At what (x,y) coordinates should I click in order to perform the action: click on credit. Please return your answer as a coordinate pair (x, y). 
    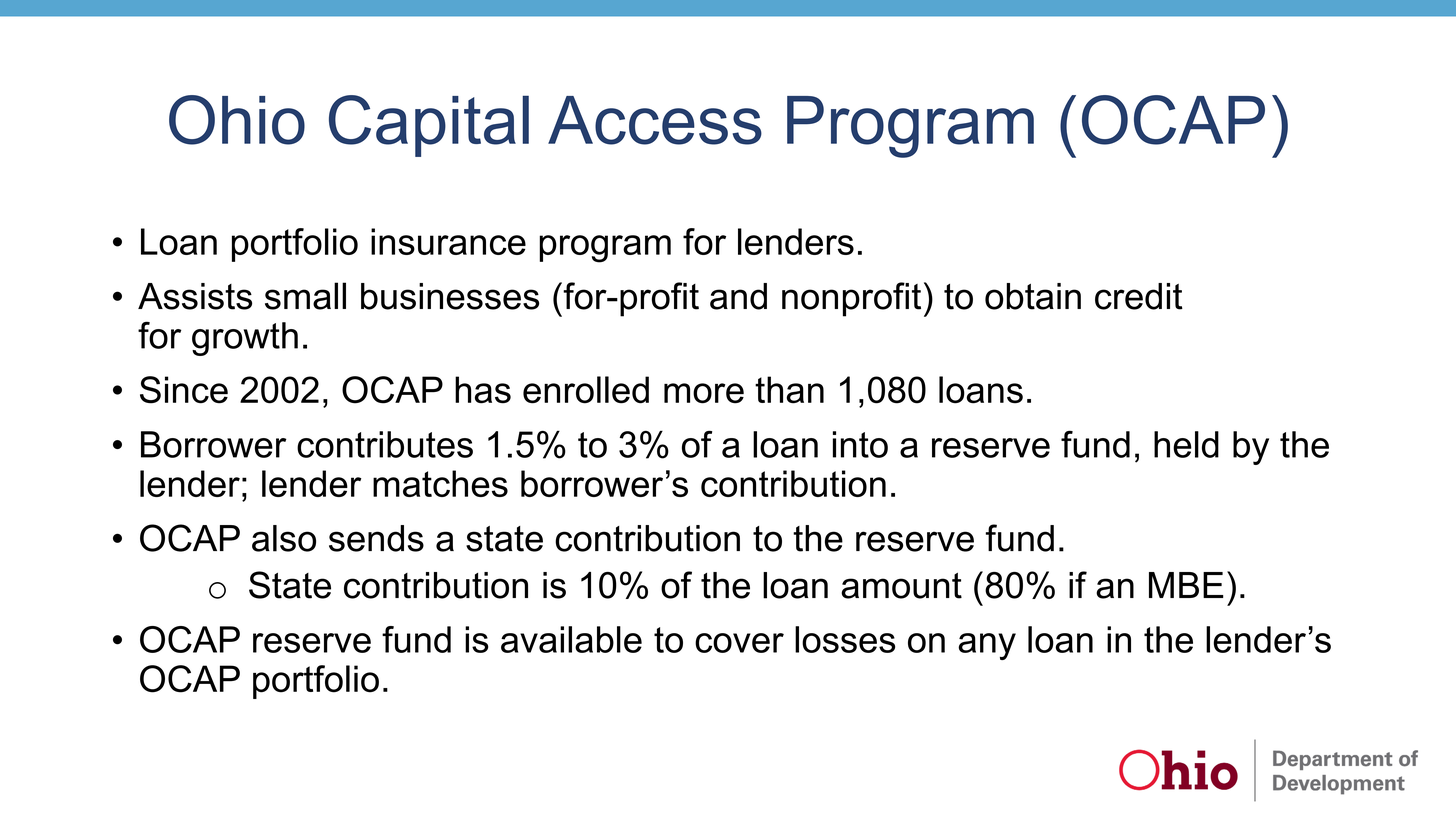
    Looking at the image, I should click on (1139, 296).
